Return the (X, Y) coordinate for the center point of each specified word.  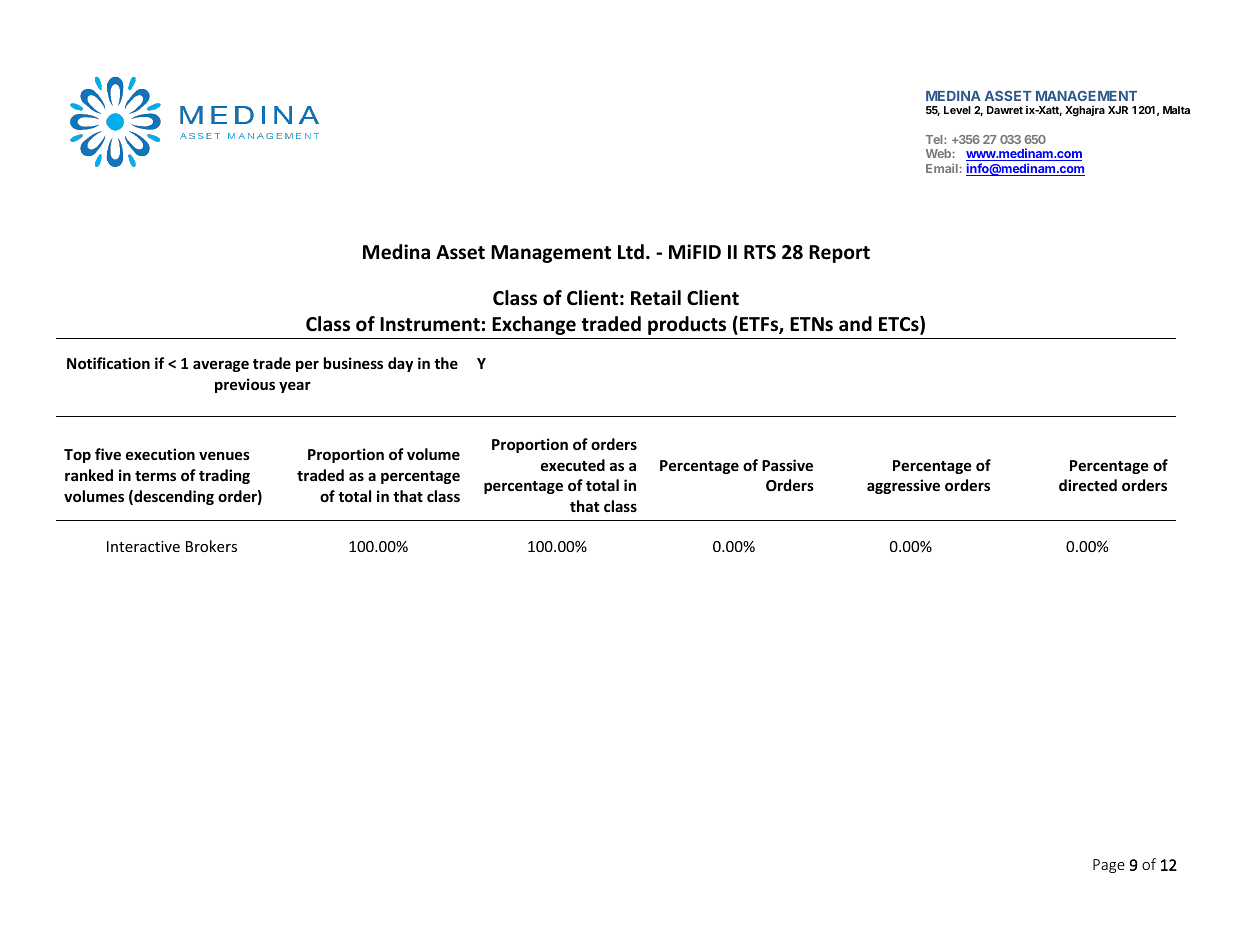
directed (1088, 485)
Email (942, 168)
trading (224, 476)
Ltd (631, 252)
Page (1109, 866)
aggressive (903, 486)
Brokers (211, 546)
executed (573, 465)
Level (957, 110)
